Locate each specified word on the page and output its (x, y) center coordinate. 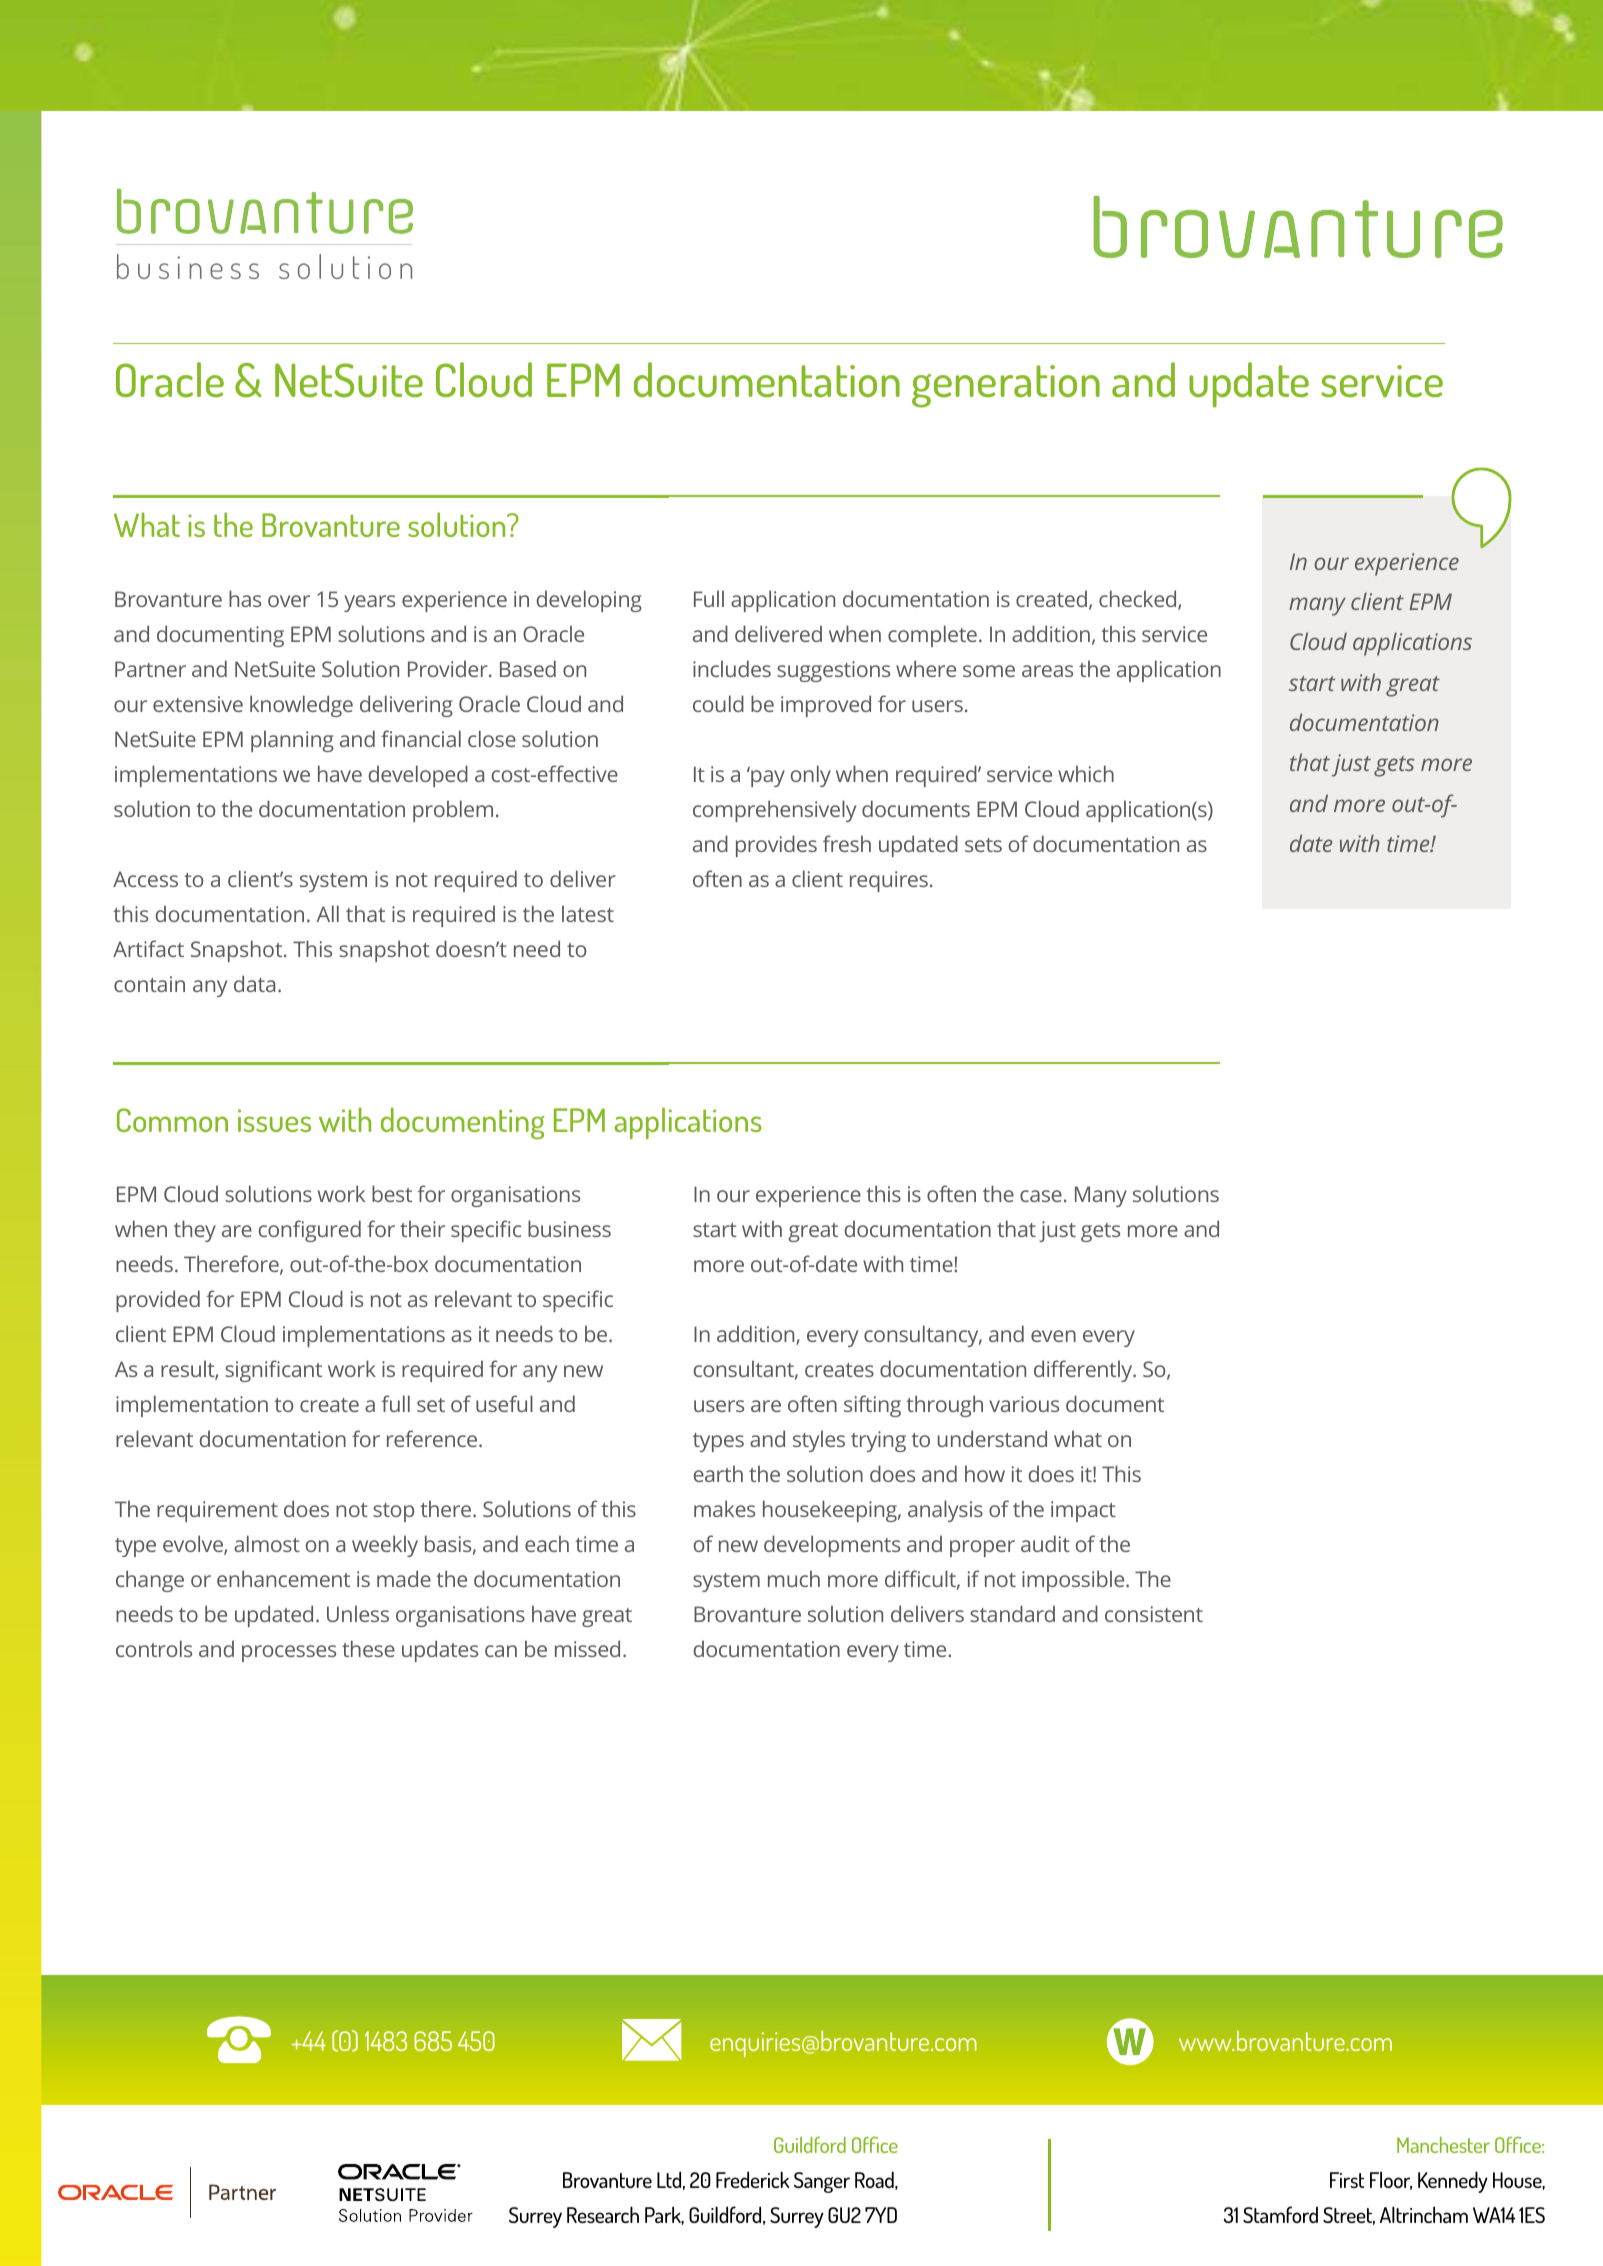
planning (292, 741)
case (1041, 1196)
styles (819, 1441)
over (289, 601)
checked (1139, 600)
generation (1006, 386)
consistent (1154, 1614)
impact (1083, 1511)
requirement (217, 1511)
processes (289, 1653)
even (1053, 1336)
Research (603, 2214)
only (811, 776)
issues (274, 1120)
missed (587, 1648)
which (1086, 773)
